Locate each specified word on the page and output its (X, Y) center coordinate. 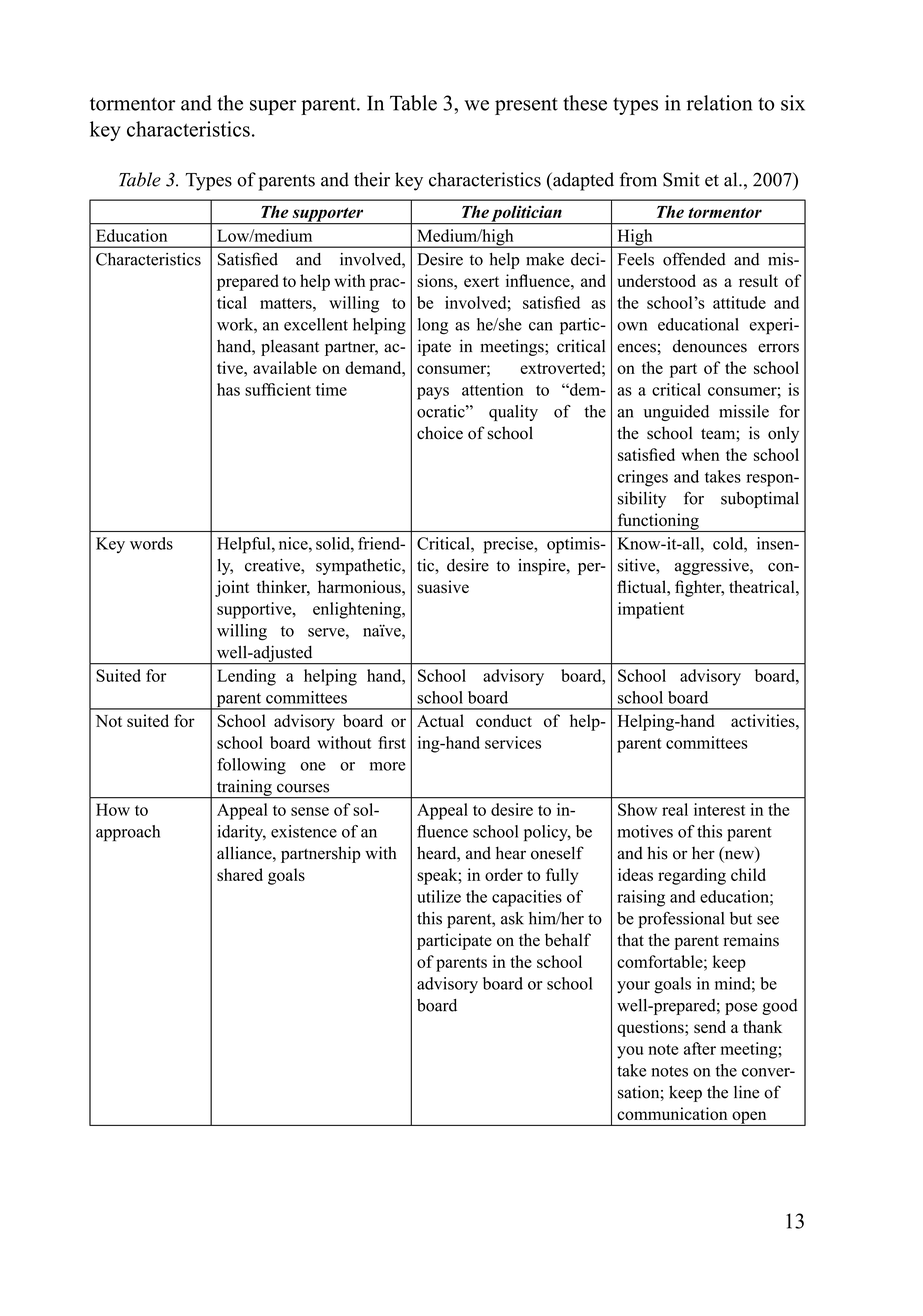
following (251, 766)
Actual (440, 720)
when (700, 454)
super (273, 107)
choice (440, 433)
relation (719, 103)
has (228, 389)
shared (240, 874)
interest (719, 809)
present (526, 106)
